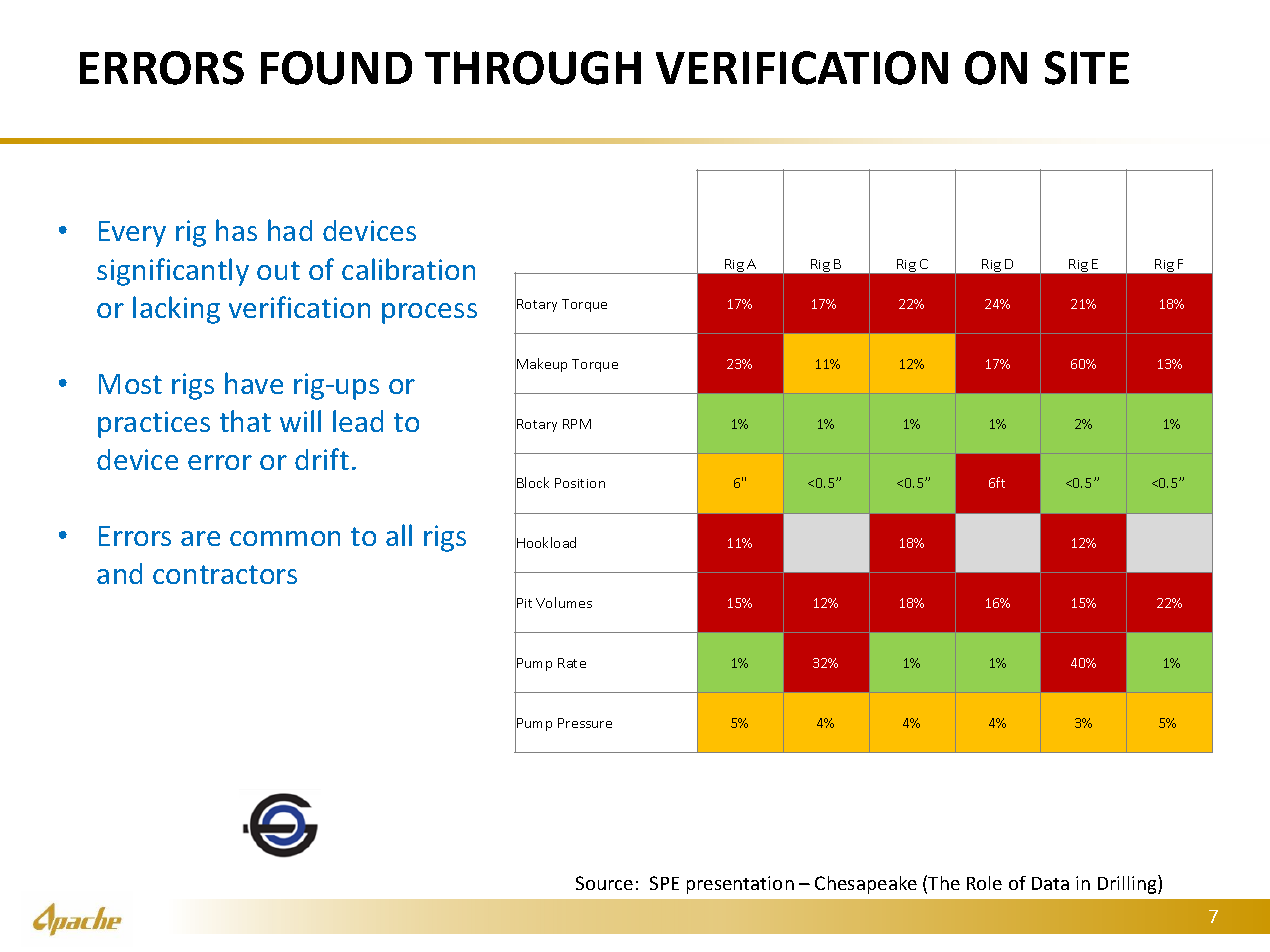 The image size is (1270, 952). Describe the element at coordinates (533, 68) in the screenshot. I see `THROUGH` at that location.
